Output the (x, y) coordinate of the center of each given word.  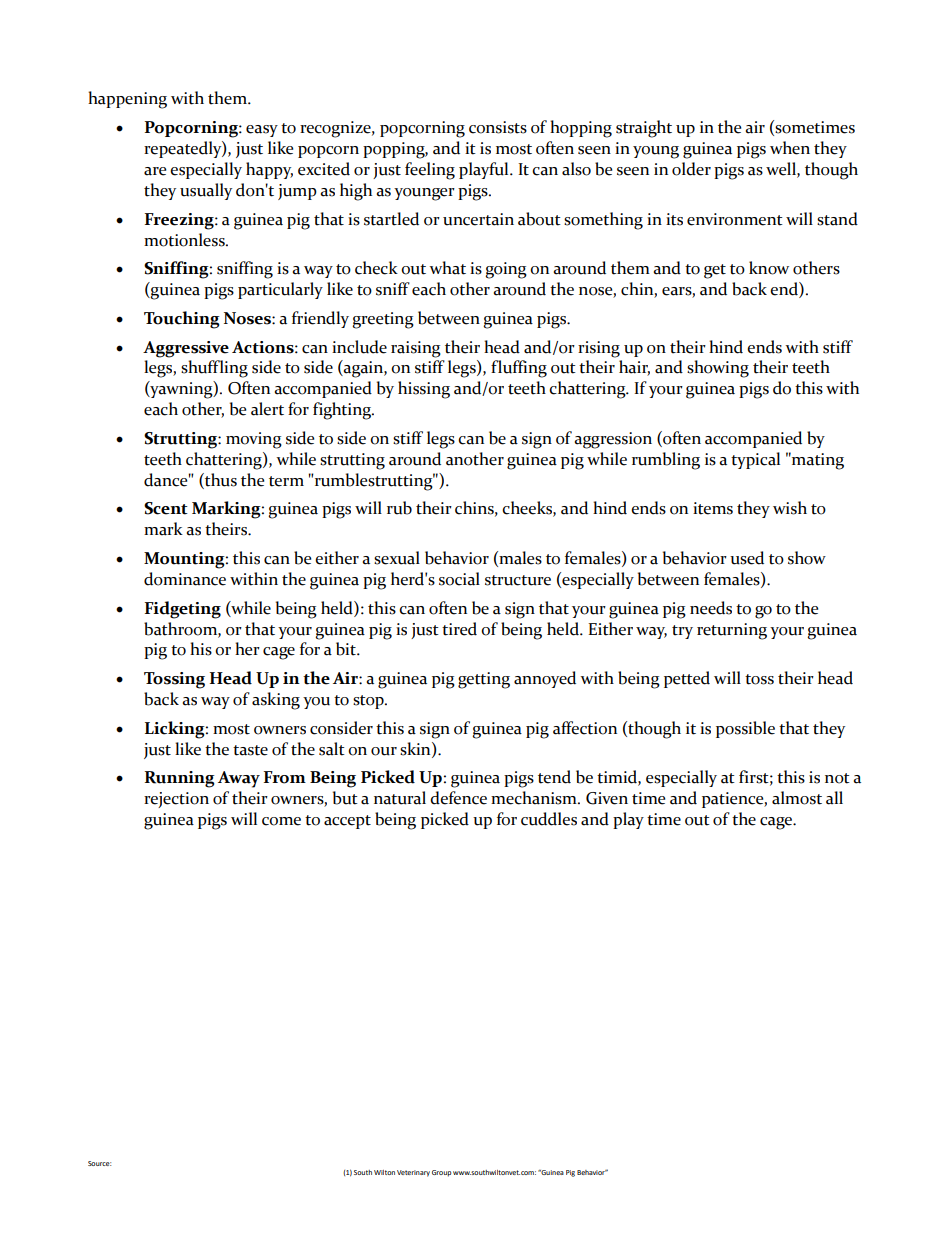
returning (732, 631)
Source (100, 1163)
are (155, 171)
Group (441, 1173)
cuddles (549, 819)
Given (607, 798)
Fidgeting (183, 610)
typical (755, 460)
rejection (176, 800)
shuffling (214, 369)
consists (498, 127)
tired (459, 629)
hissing (424, 390)
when (790, 148)
